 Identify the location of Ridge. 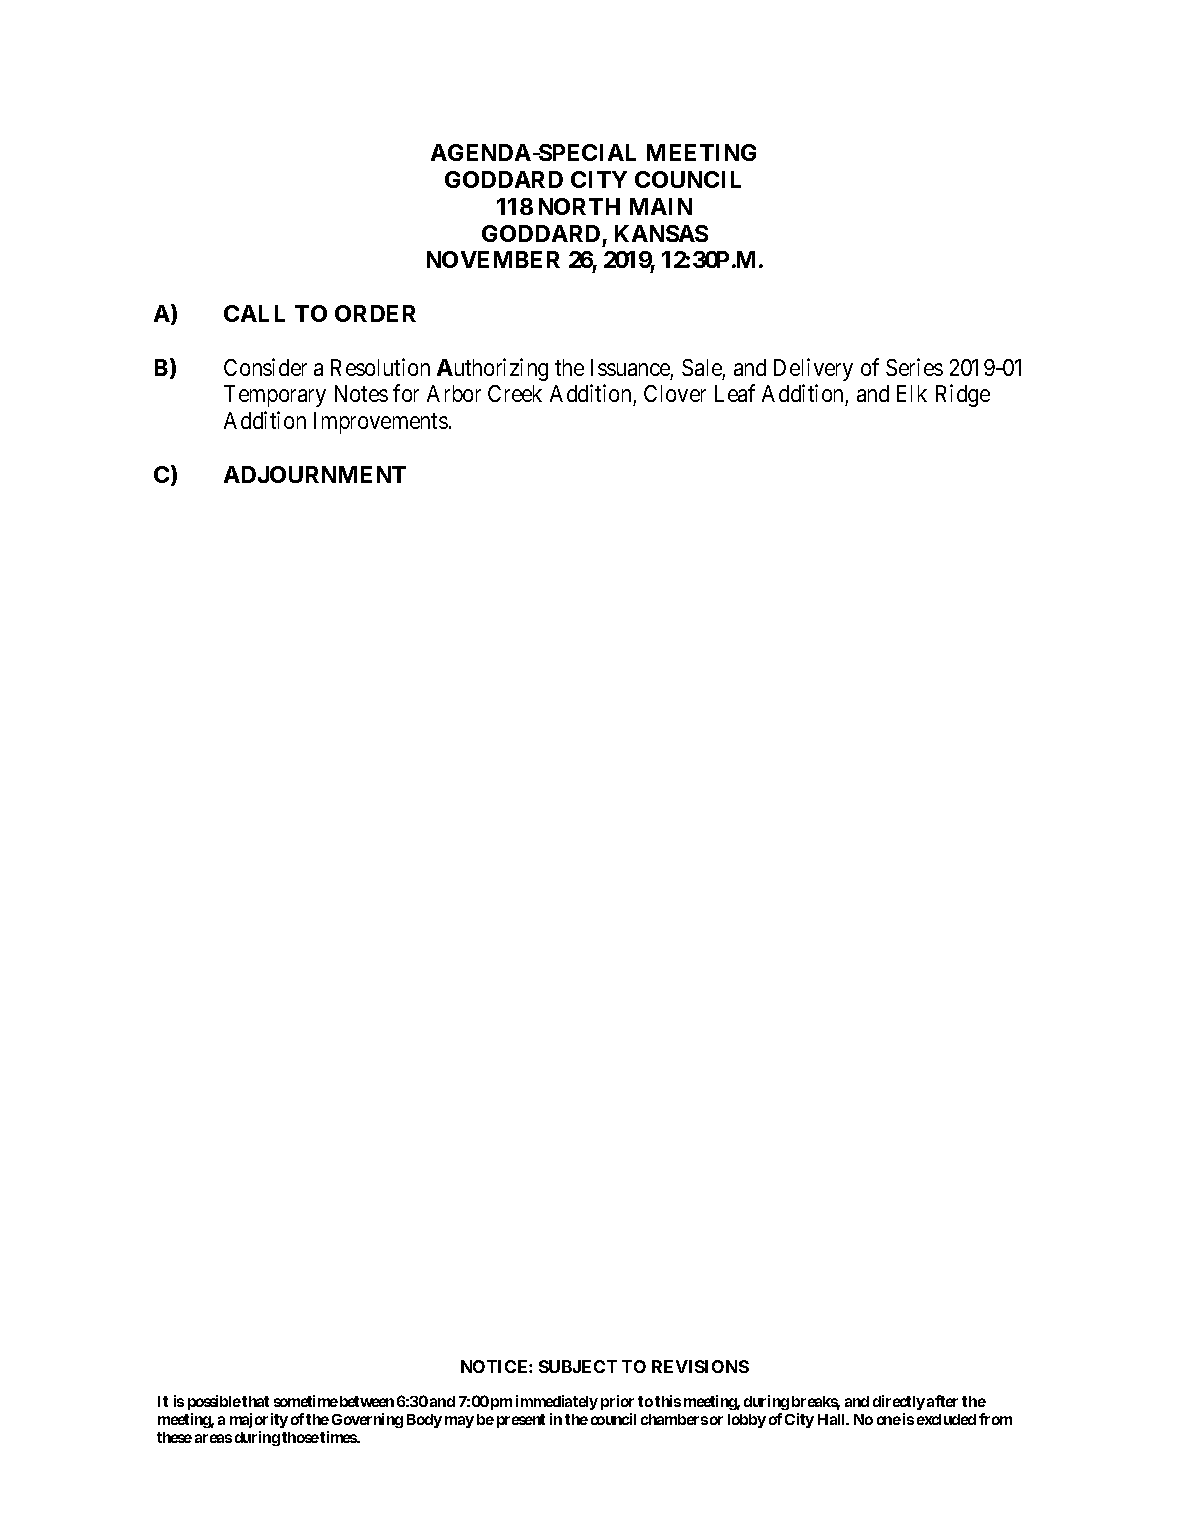
(963, 396).
